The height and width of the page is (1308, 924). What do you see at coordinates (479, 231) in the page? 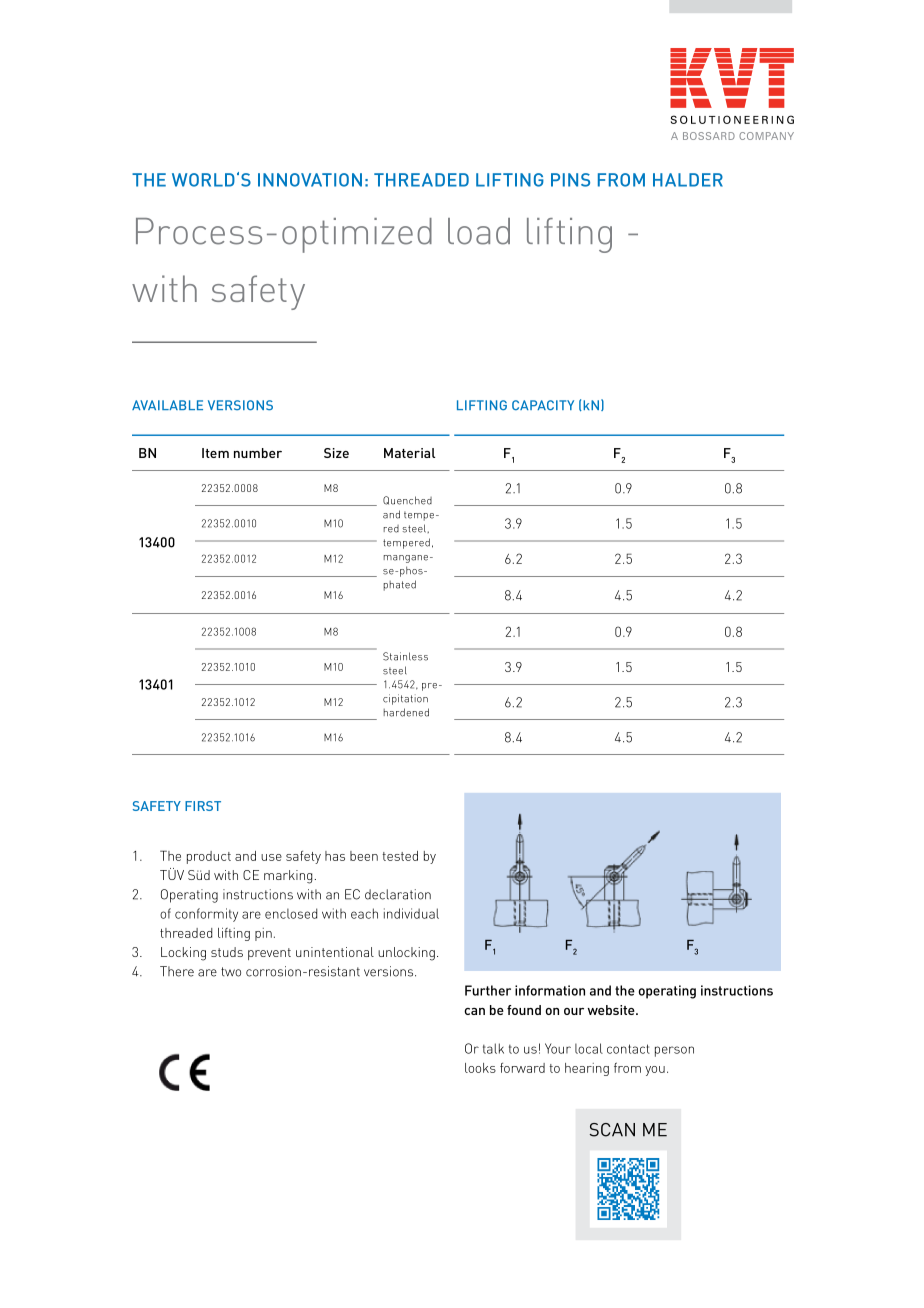
I see `load` at bounding box center [479, 231].
